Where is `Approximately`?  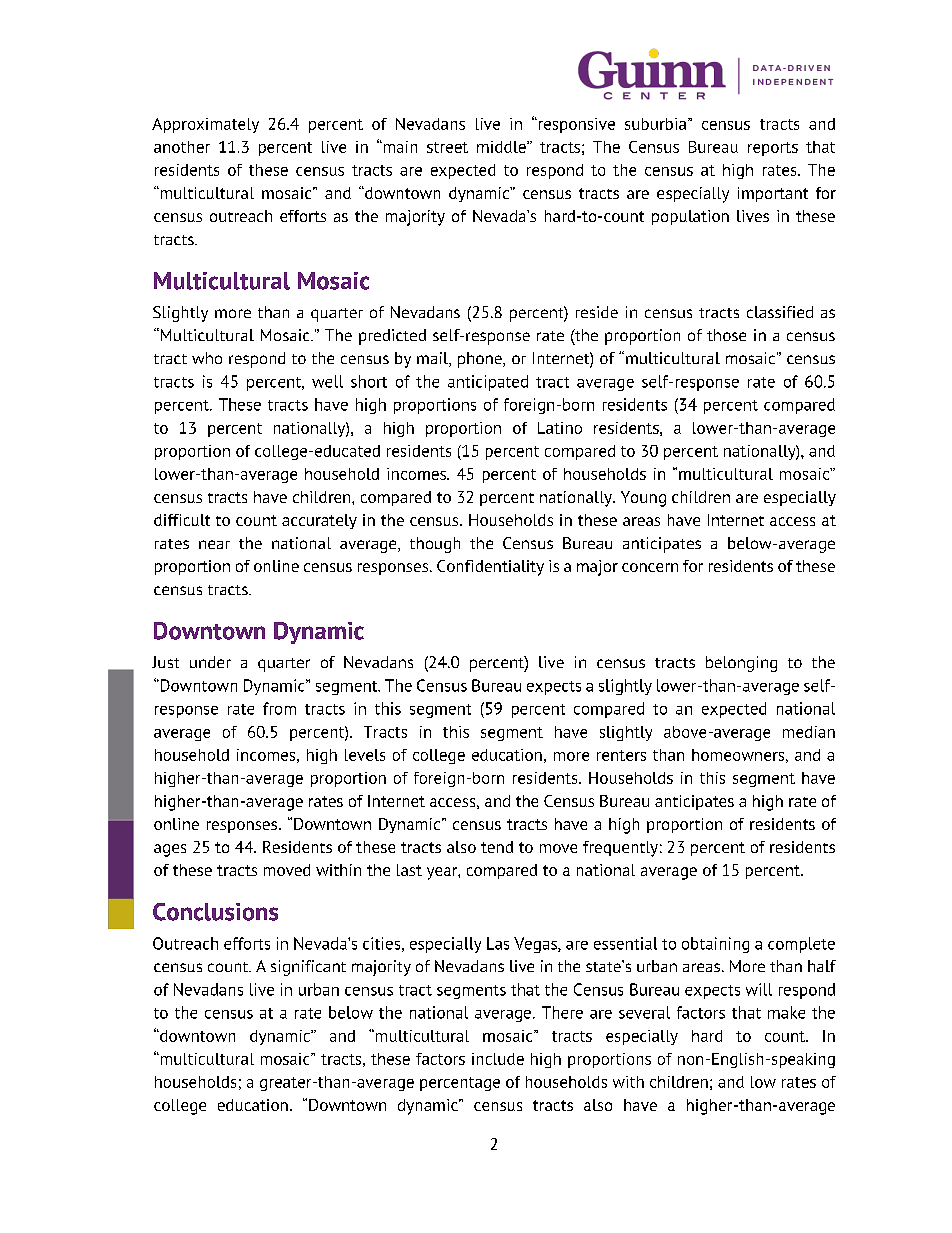 Approximately is located at coordinates (205, 125).
